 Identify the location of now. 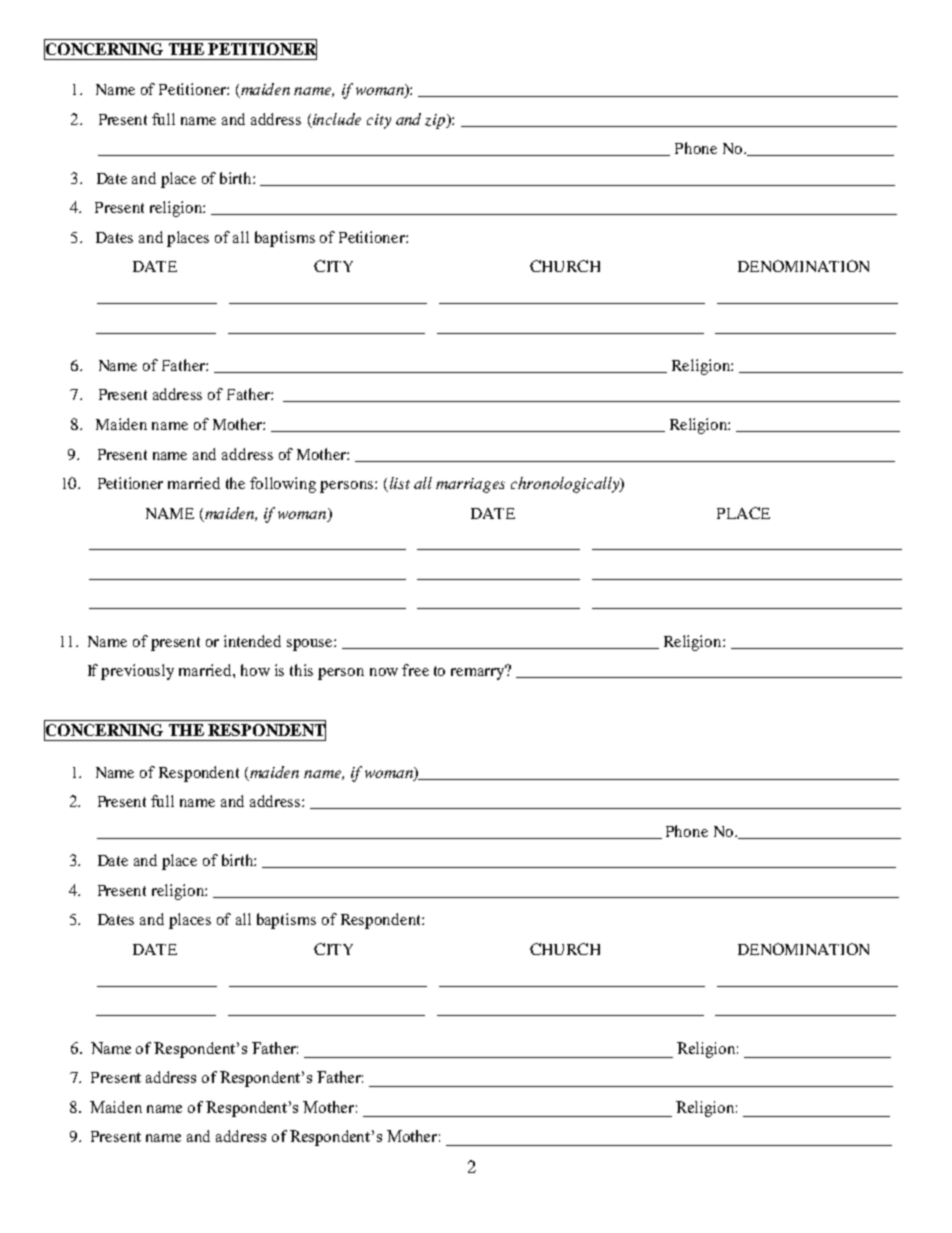
(384, 672).
